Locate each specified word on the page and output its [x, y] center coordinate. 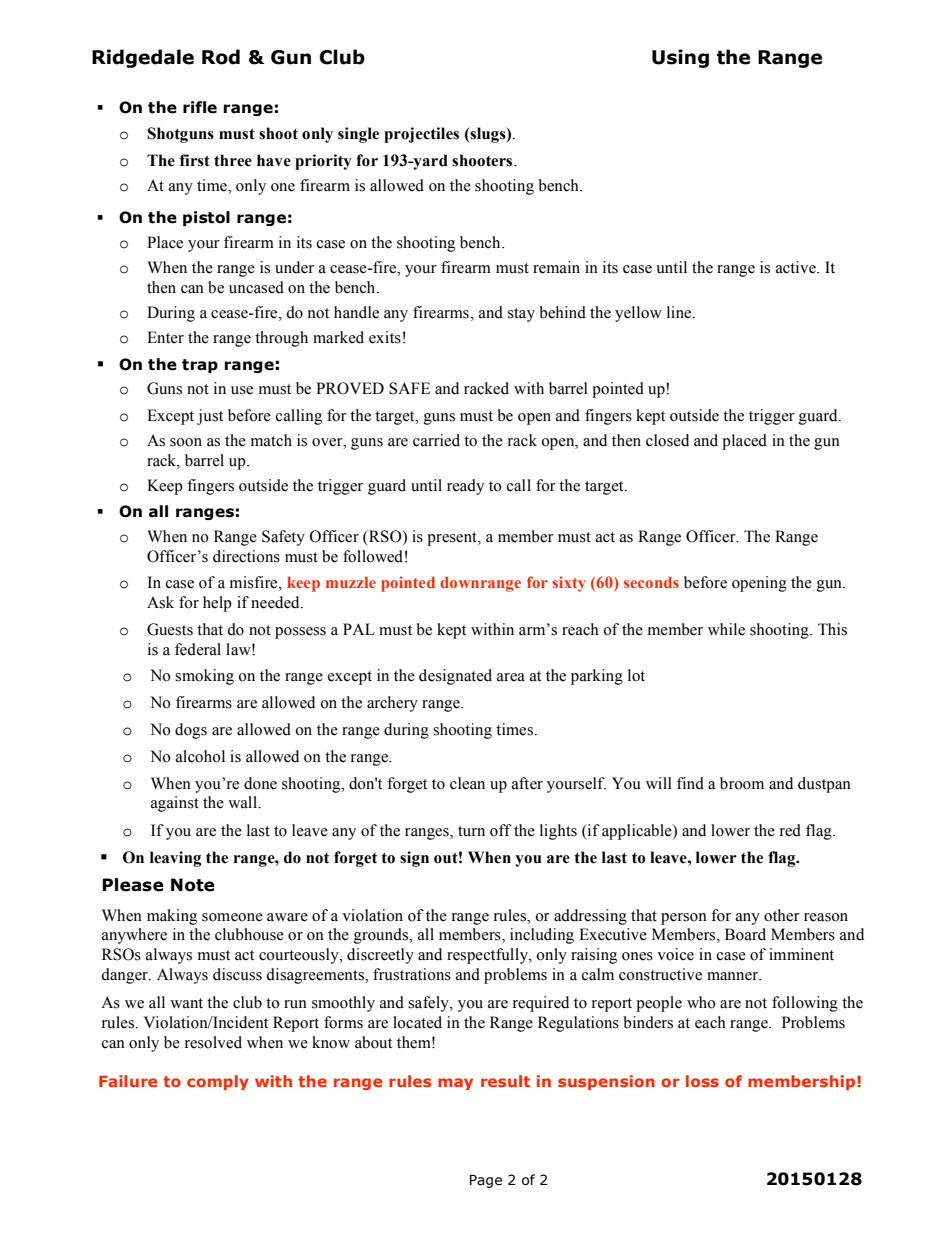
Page [486, 1181]
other [782, 915]
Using [680, 58]
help [217, 604]
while [726, 629]
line [680, 312]
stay [521, 315]
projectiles [421, 135]
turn [471, 831]
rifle [200, 107]
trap [200, 366]
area [511, 677]
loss [702, 1081]
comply [218, 1082]
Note [193, 885]
